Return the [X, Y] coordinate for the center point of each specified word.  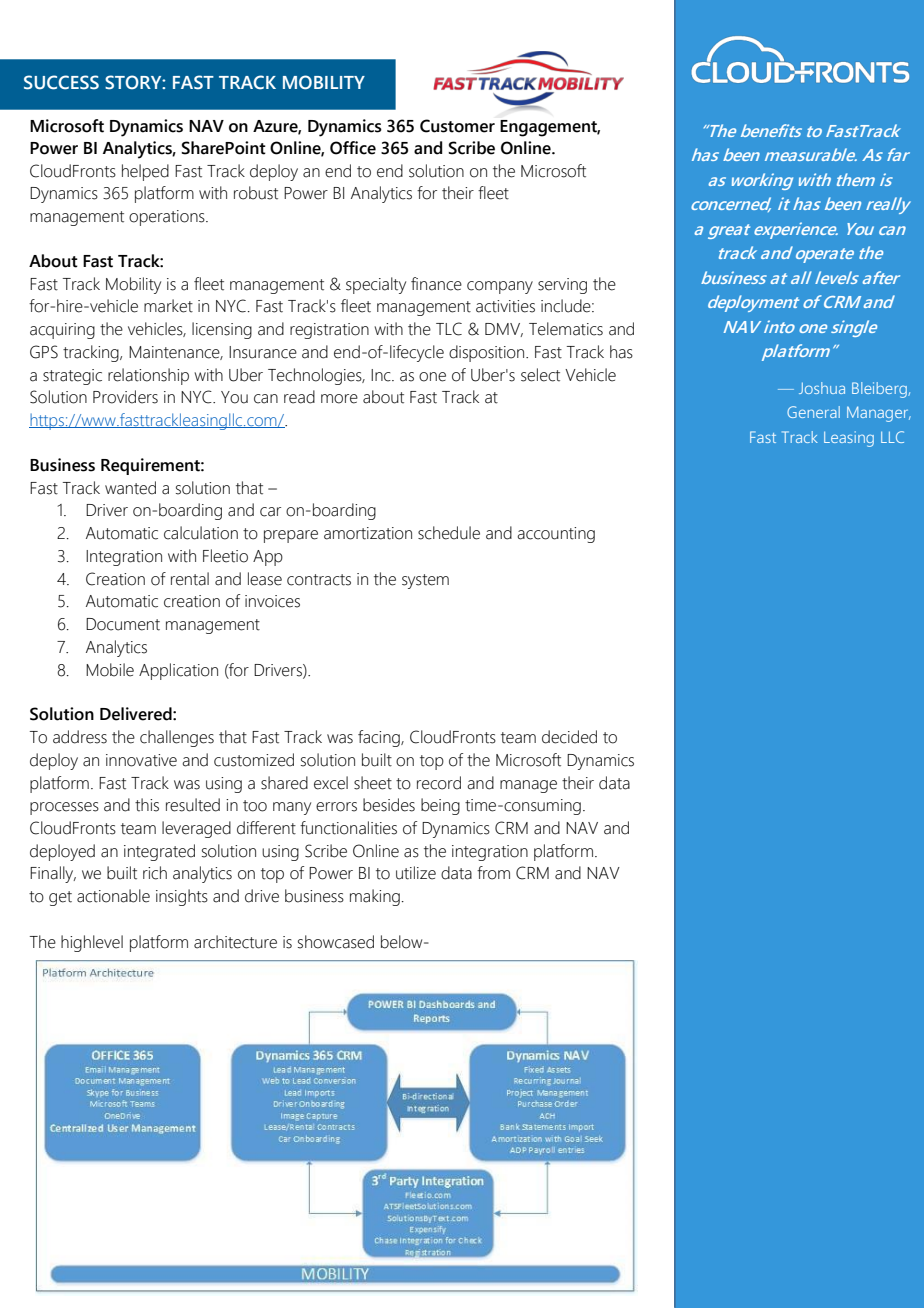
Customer [457, 126]
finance [436, 284]
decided [569, 737]
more [339, 399]
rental [190, 579]
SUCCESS [61, 82]
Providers [125, 397]
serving [562, 286]
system [425, 581]
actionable [113, 896]
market [168, 306]
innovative [141, 760]
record [439, 783]
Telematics [566, 329]
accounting [556, 535]
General [813, 412]
